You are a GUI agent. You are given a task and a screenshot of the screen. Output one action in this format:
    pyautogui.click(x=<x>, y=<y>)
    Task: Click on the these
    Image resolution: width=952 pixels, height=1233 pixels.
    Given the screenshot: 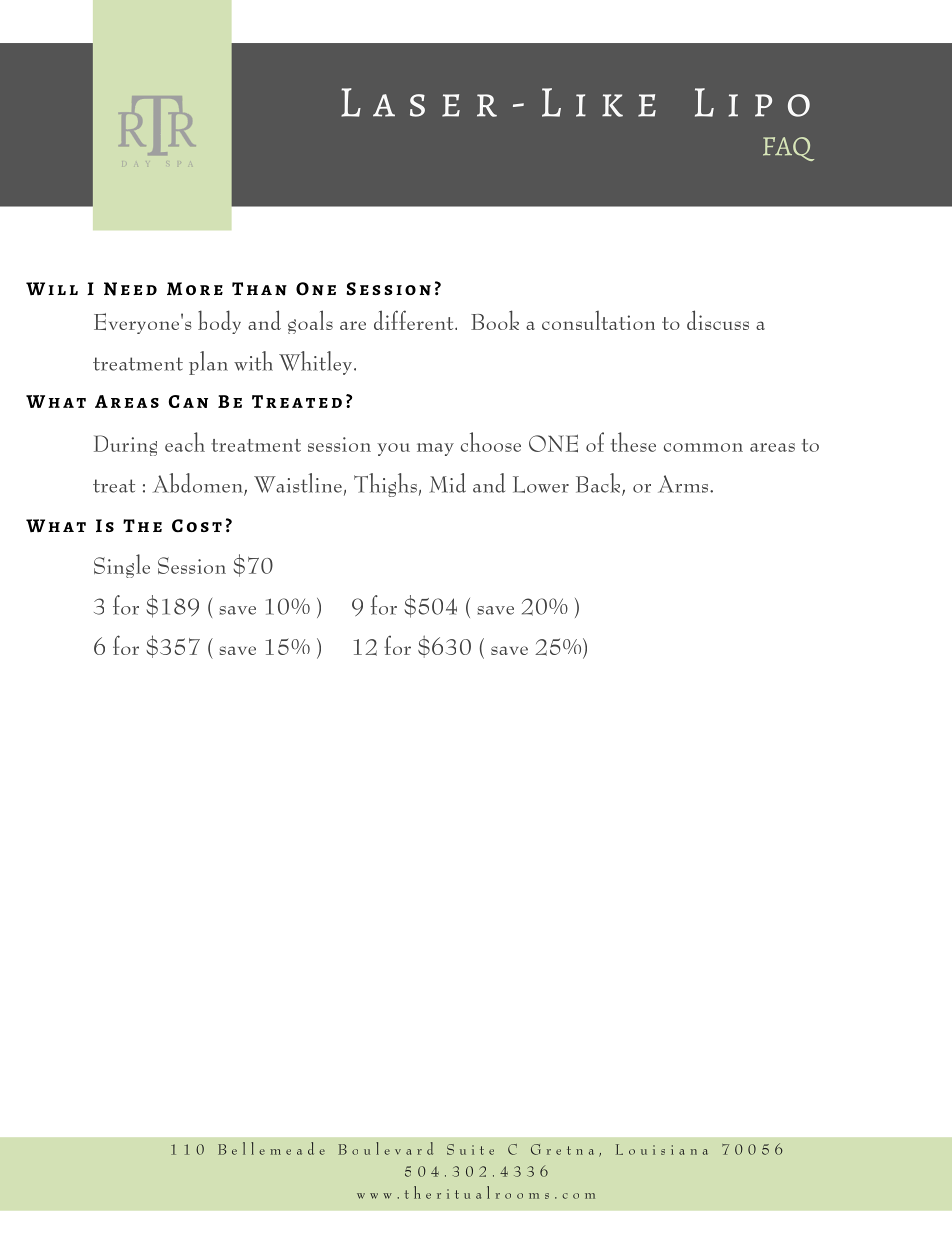 What is the action you would take?
    pyautogui.click(x=633, y=442)
